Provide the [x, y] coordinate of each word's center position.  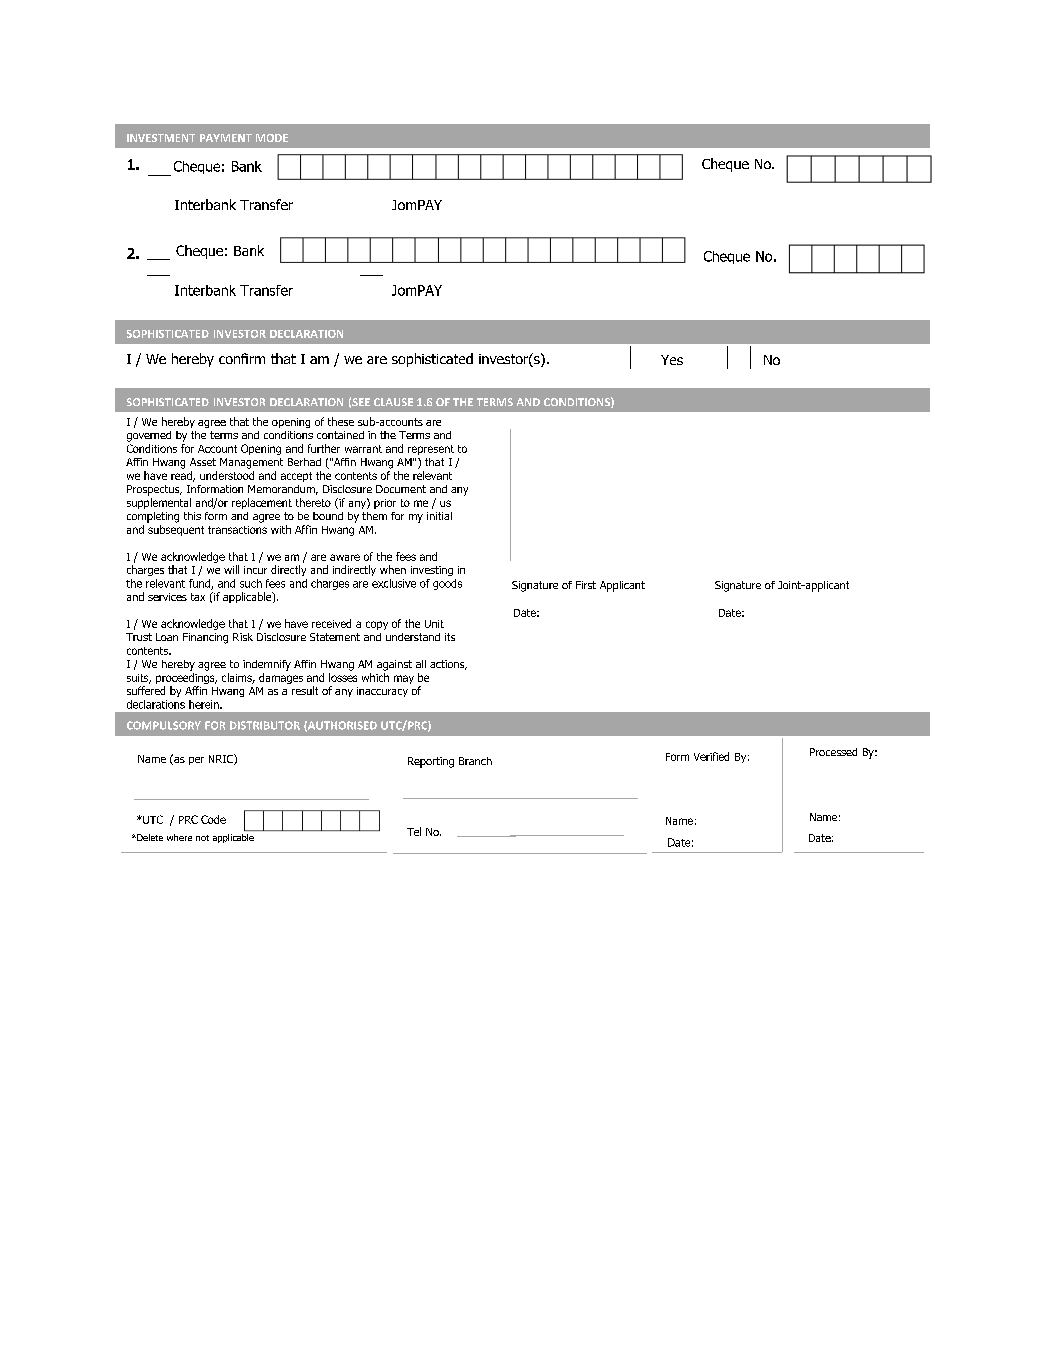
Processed [833, 752]
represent [431, 450]
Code [213, 819]
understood [227, 475]
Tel [414, 831]
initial [439, 516]
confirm [242, 358]
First [586, 585]
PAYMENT [226, 138]
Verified [711, 756]
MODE [272, 138]
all [421, 664]
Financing [205, 638]
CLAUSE [393, 402]
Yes [672, 360]
